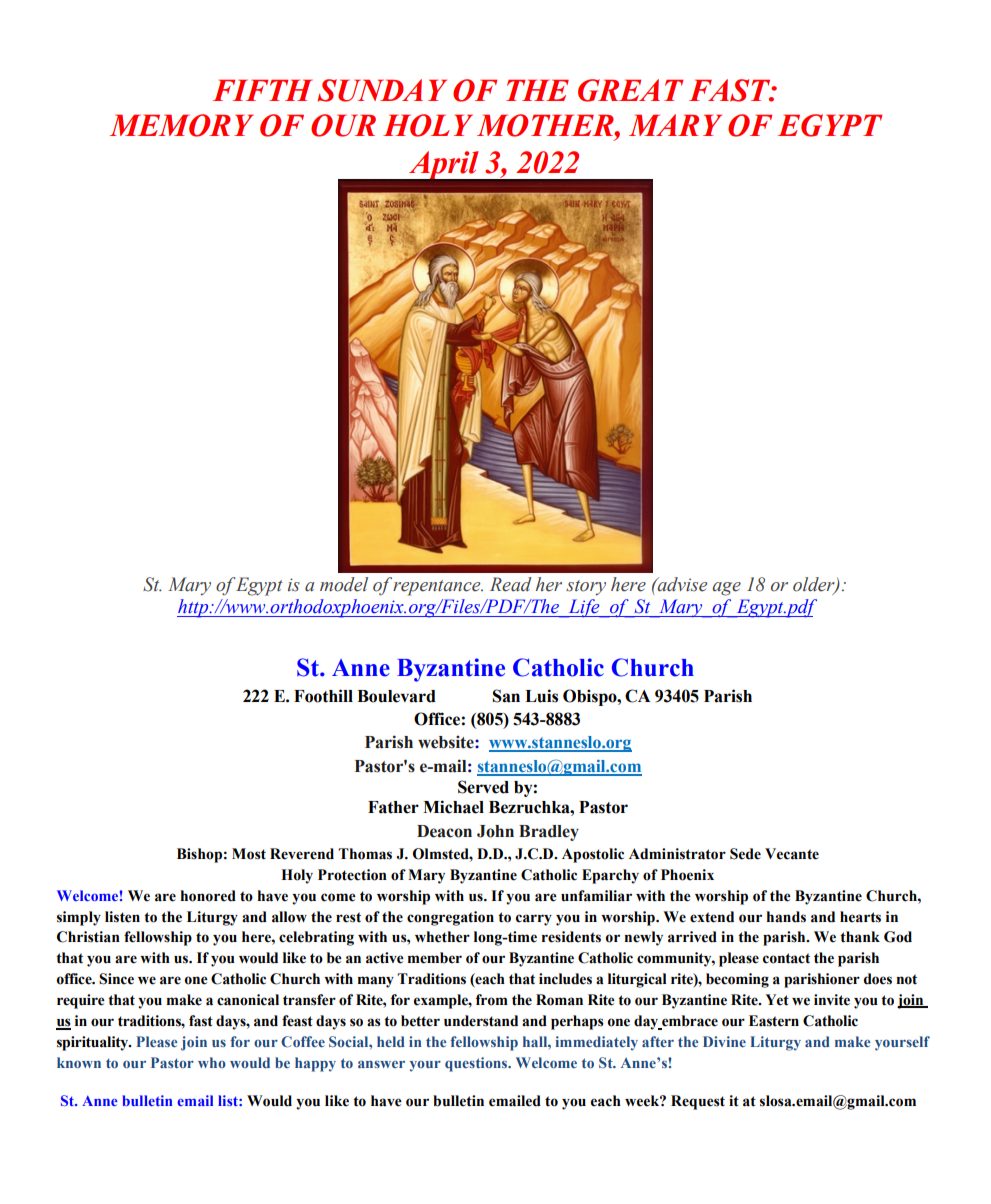 The height and width of the screenshot is (1204, 991). What do you see at coordinates (212, 1062) in the screenshot?
I see `who` at bounding box center [212, 1062].
